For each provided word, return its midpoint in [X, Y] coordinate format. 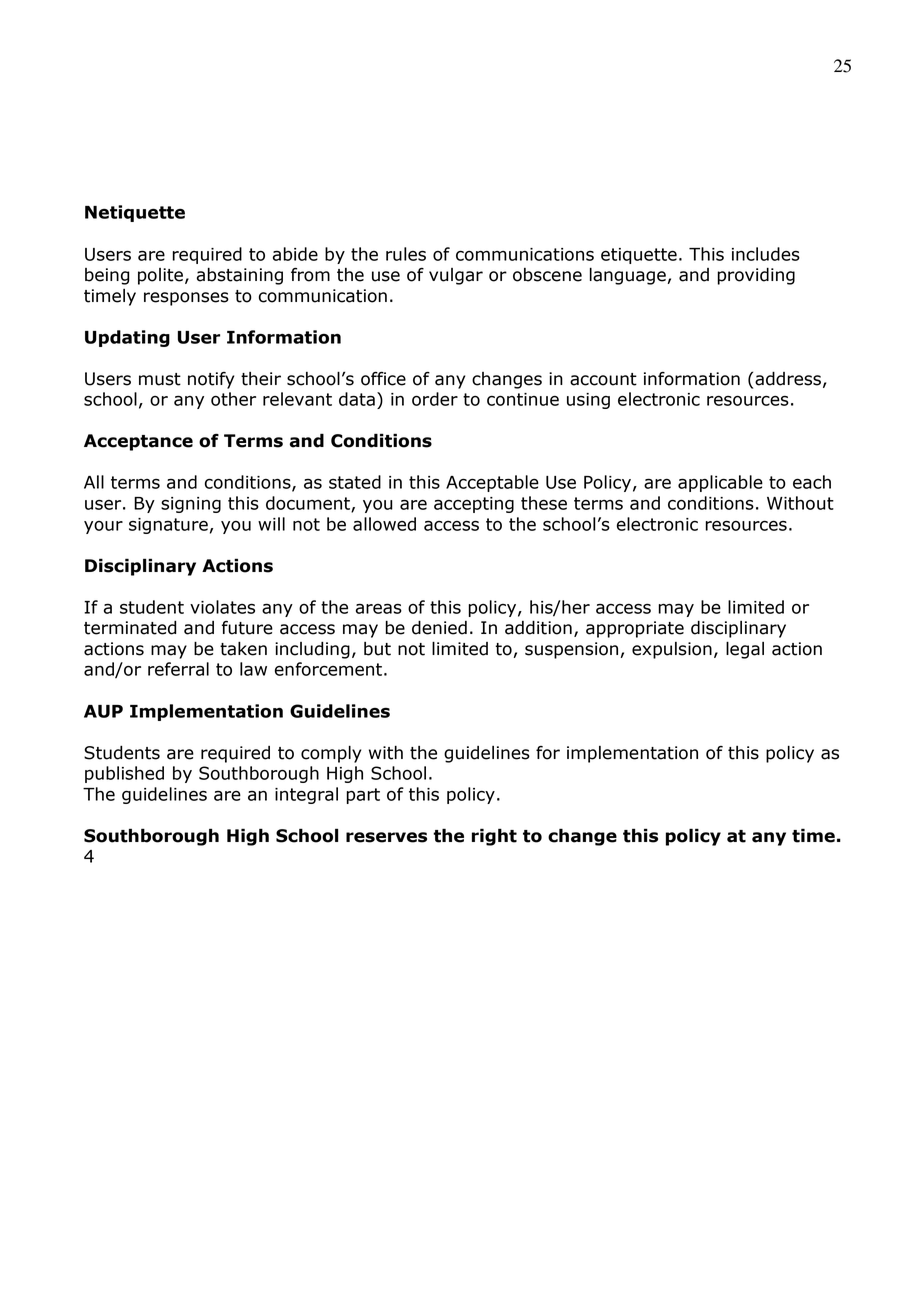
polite [160, 276]
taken [243, 648]
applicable [720, 483]
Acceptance [138, 442]
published [124, 774]
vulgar [456, 276]
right [494, 837]
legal [745, 650]
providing [756, 276]
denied [439, 627]
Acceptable [492, 483]
